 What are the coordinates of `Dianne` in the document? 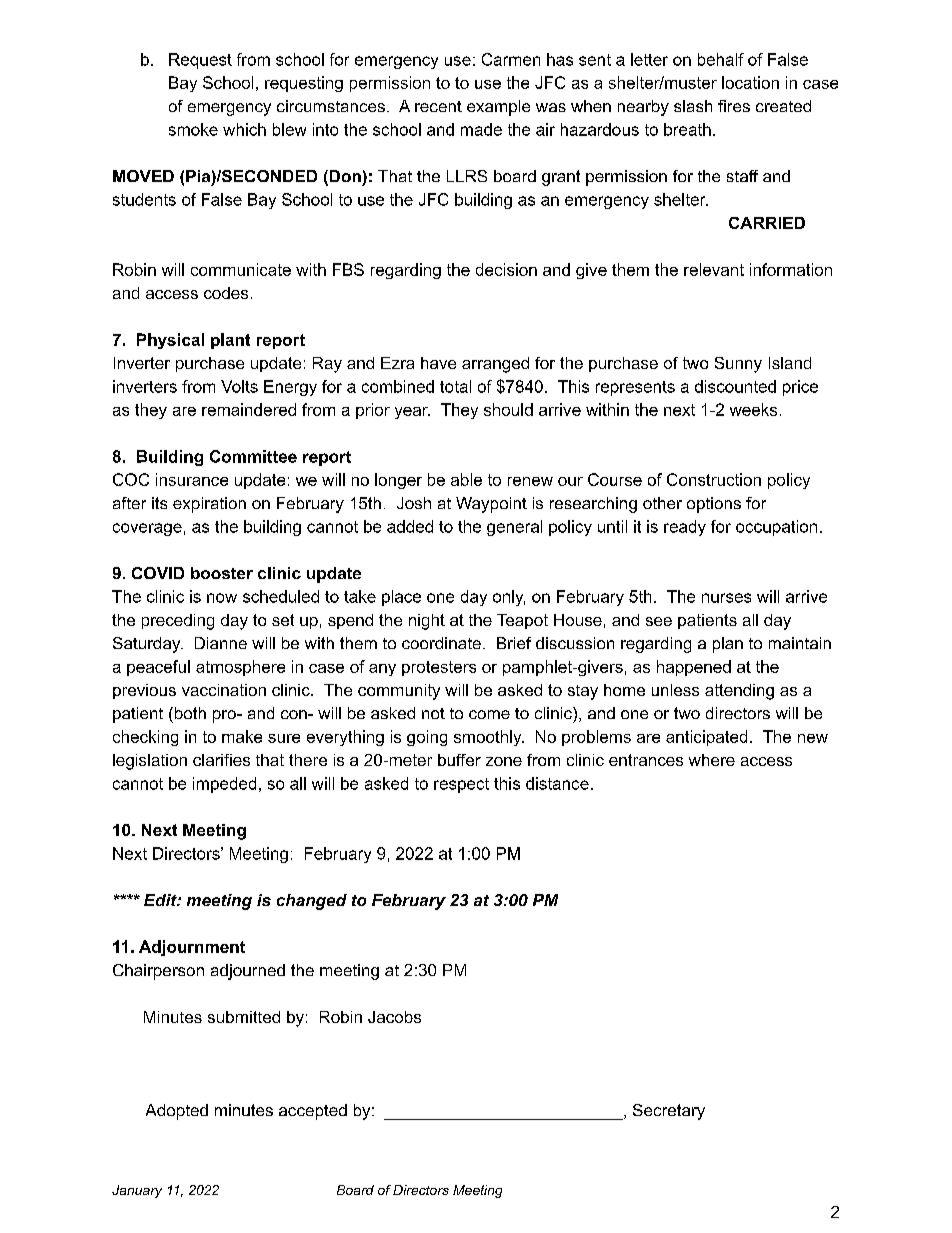 It's located at (221, 643).
